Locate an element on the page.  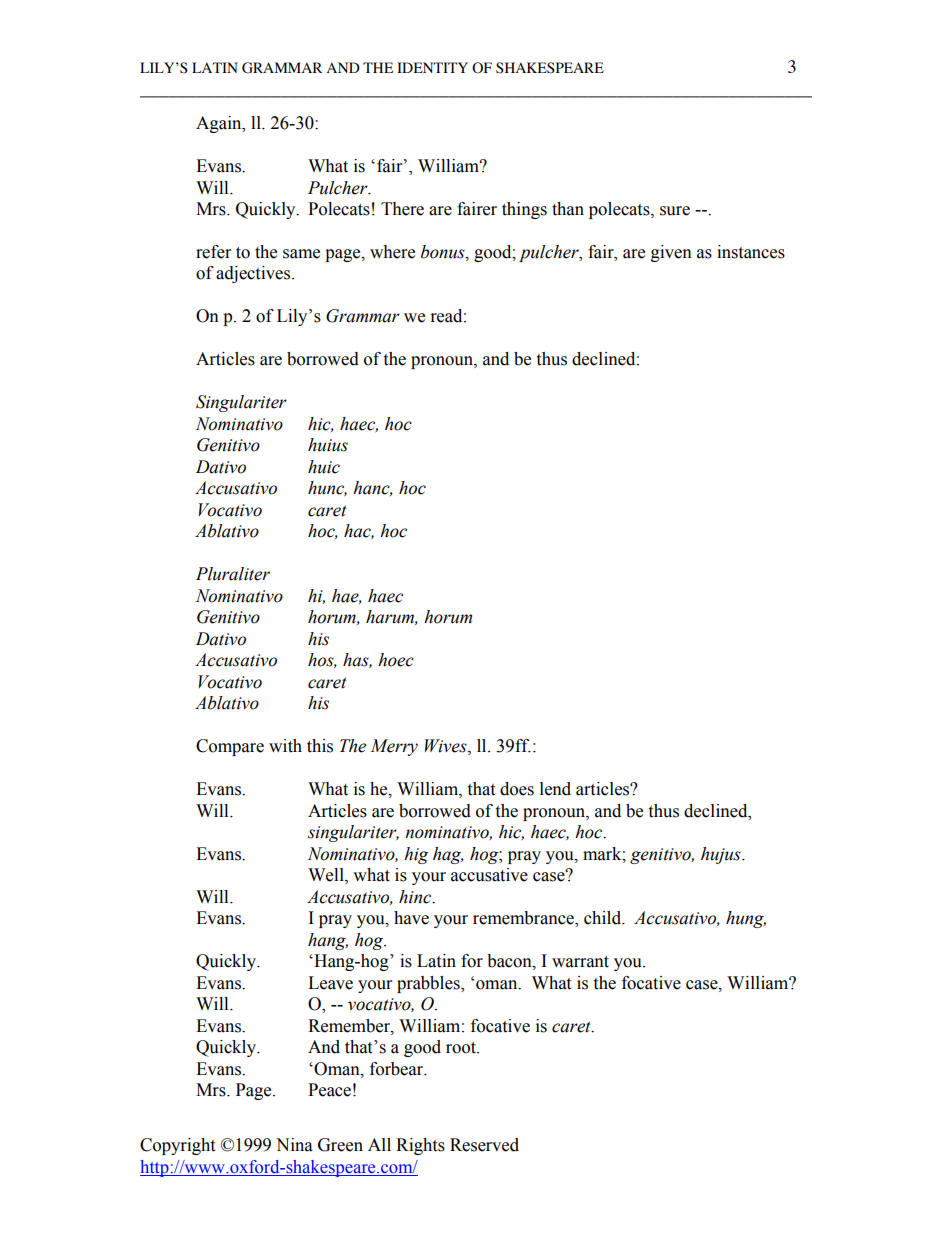
lend is located at coordinates (555, 789).
